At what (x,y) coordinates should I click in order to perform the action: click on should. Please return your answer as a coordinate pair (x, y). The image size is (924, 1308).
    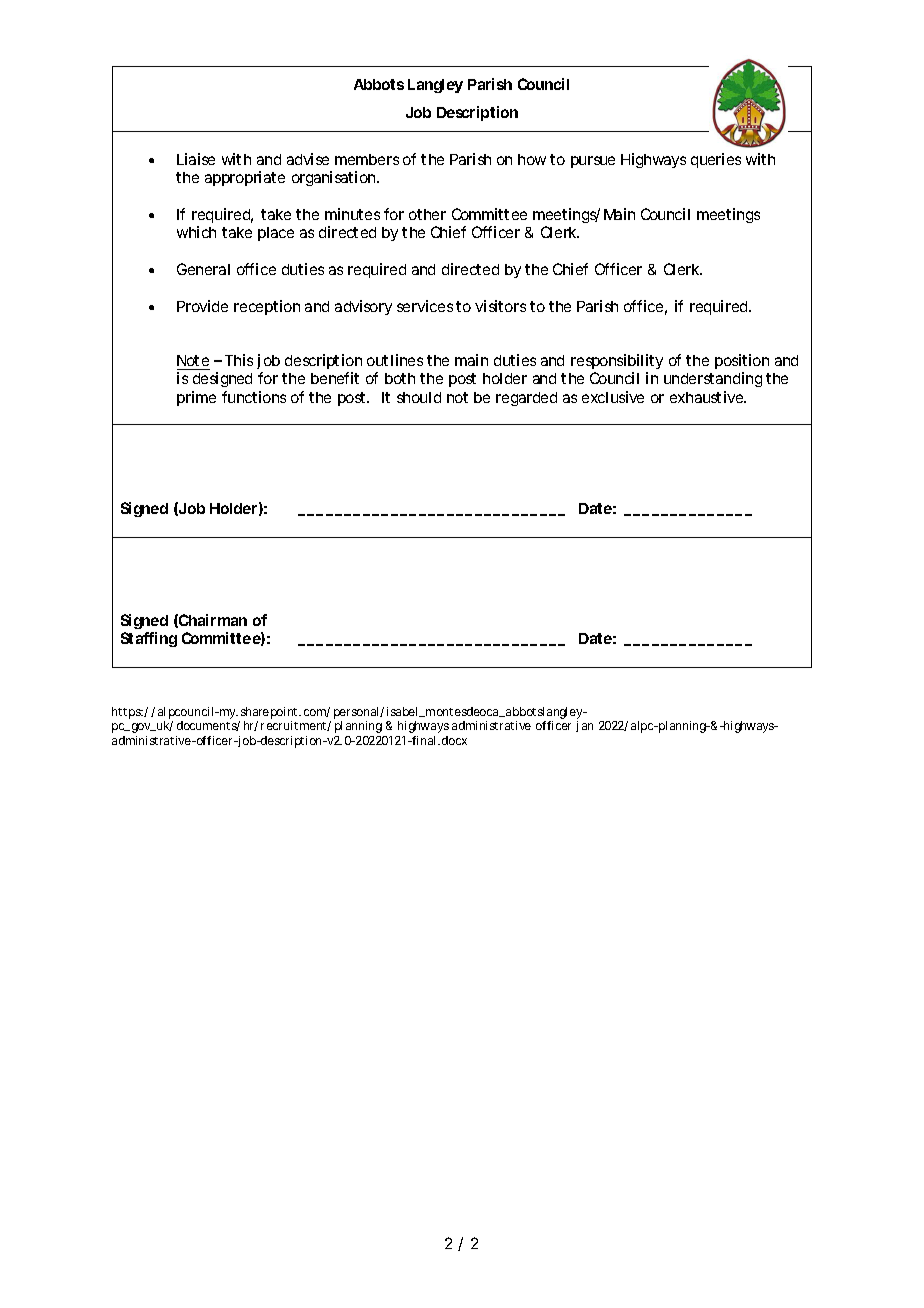
    Looking at the image, I should click on (419, 397).
